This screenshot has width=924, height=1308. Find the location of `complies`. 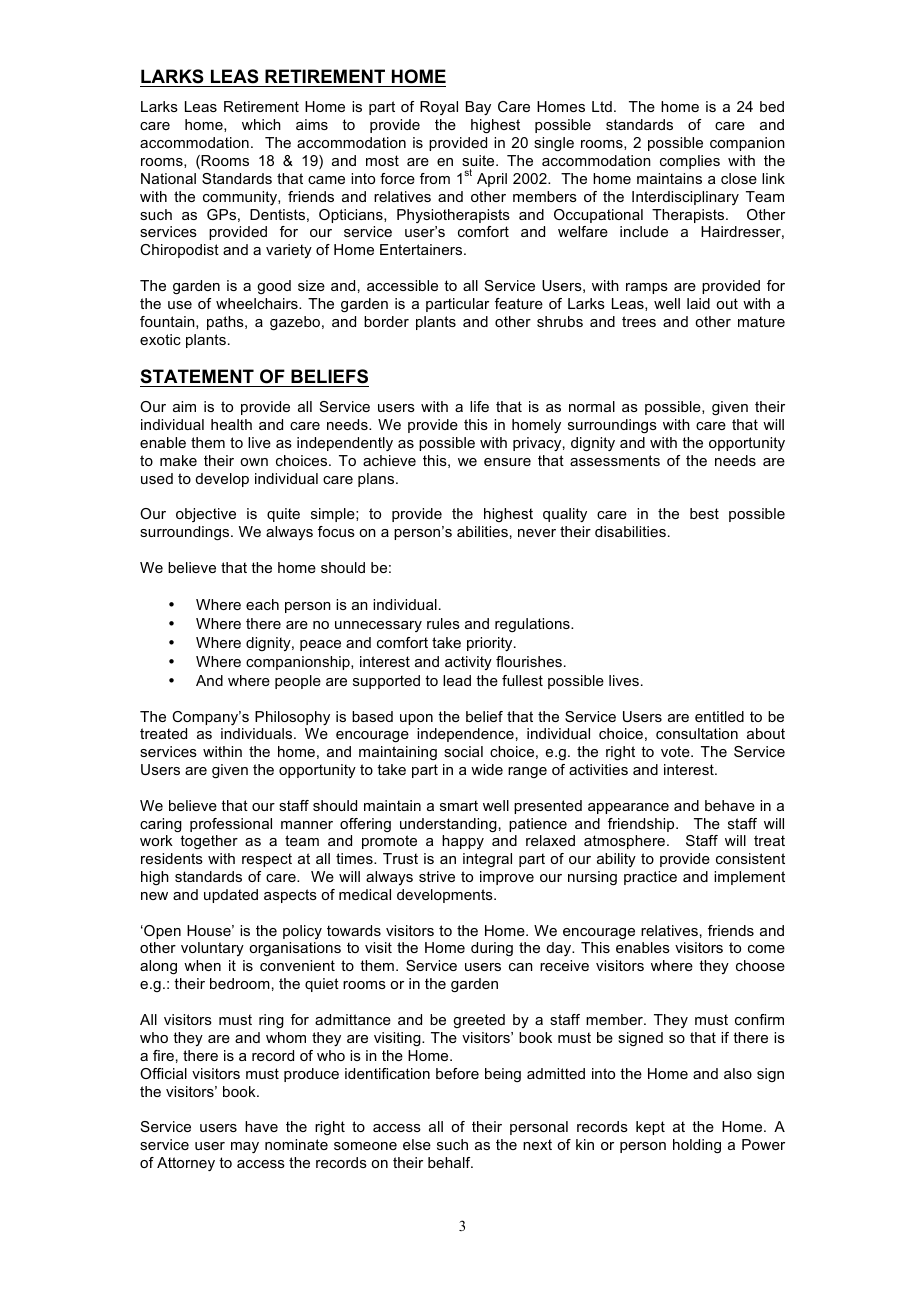

complies is located at coordinates (690, 162).
